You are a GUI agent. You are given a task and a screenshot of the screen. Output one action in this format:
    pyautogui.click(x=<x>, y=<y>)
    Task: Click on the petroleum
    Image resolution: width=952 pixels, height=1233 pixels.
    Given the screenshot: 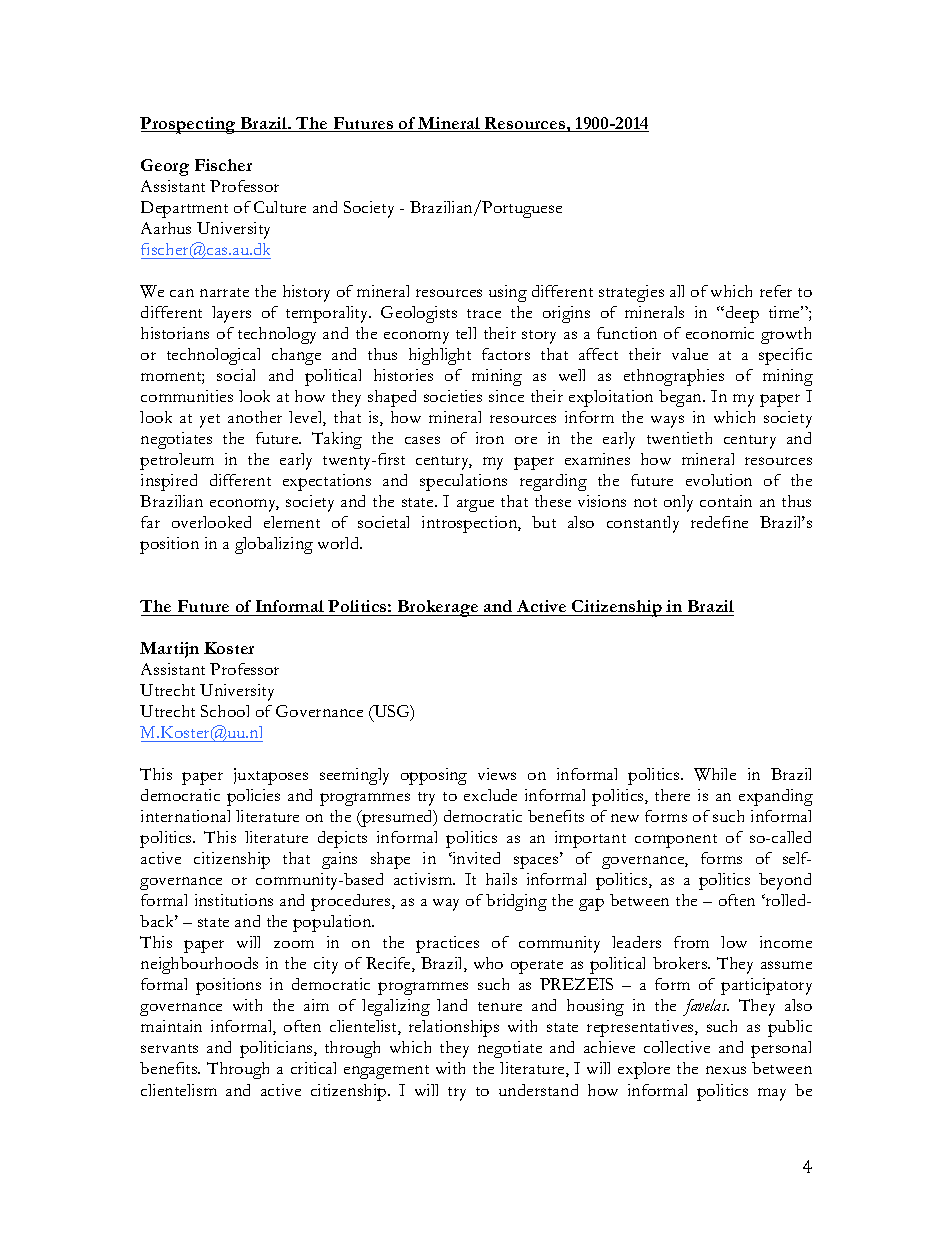 What is the action you would take?
    pyautogui.click(x=177, y=461)
